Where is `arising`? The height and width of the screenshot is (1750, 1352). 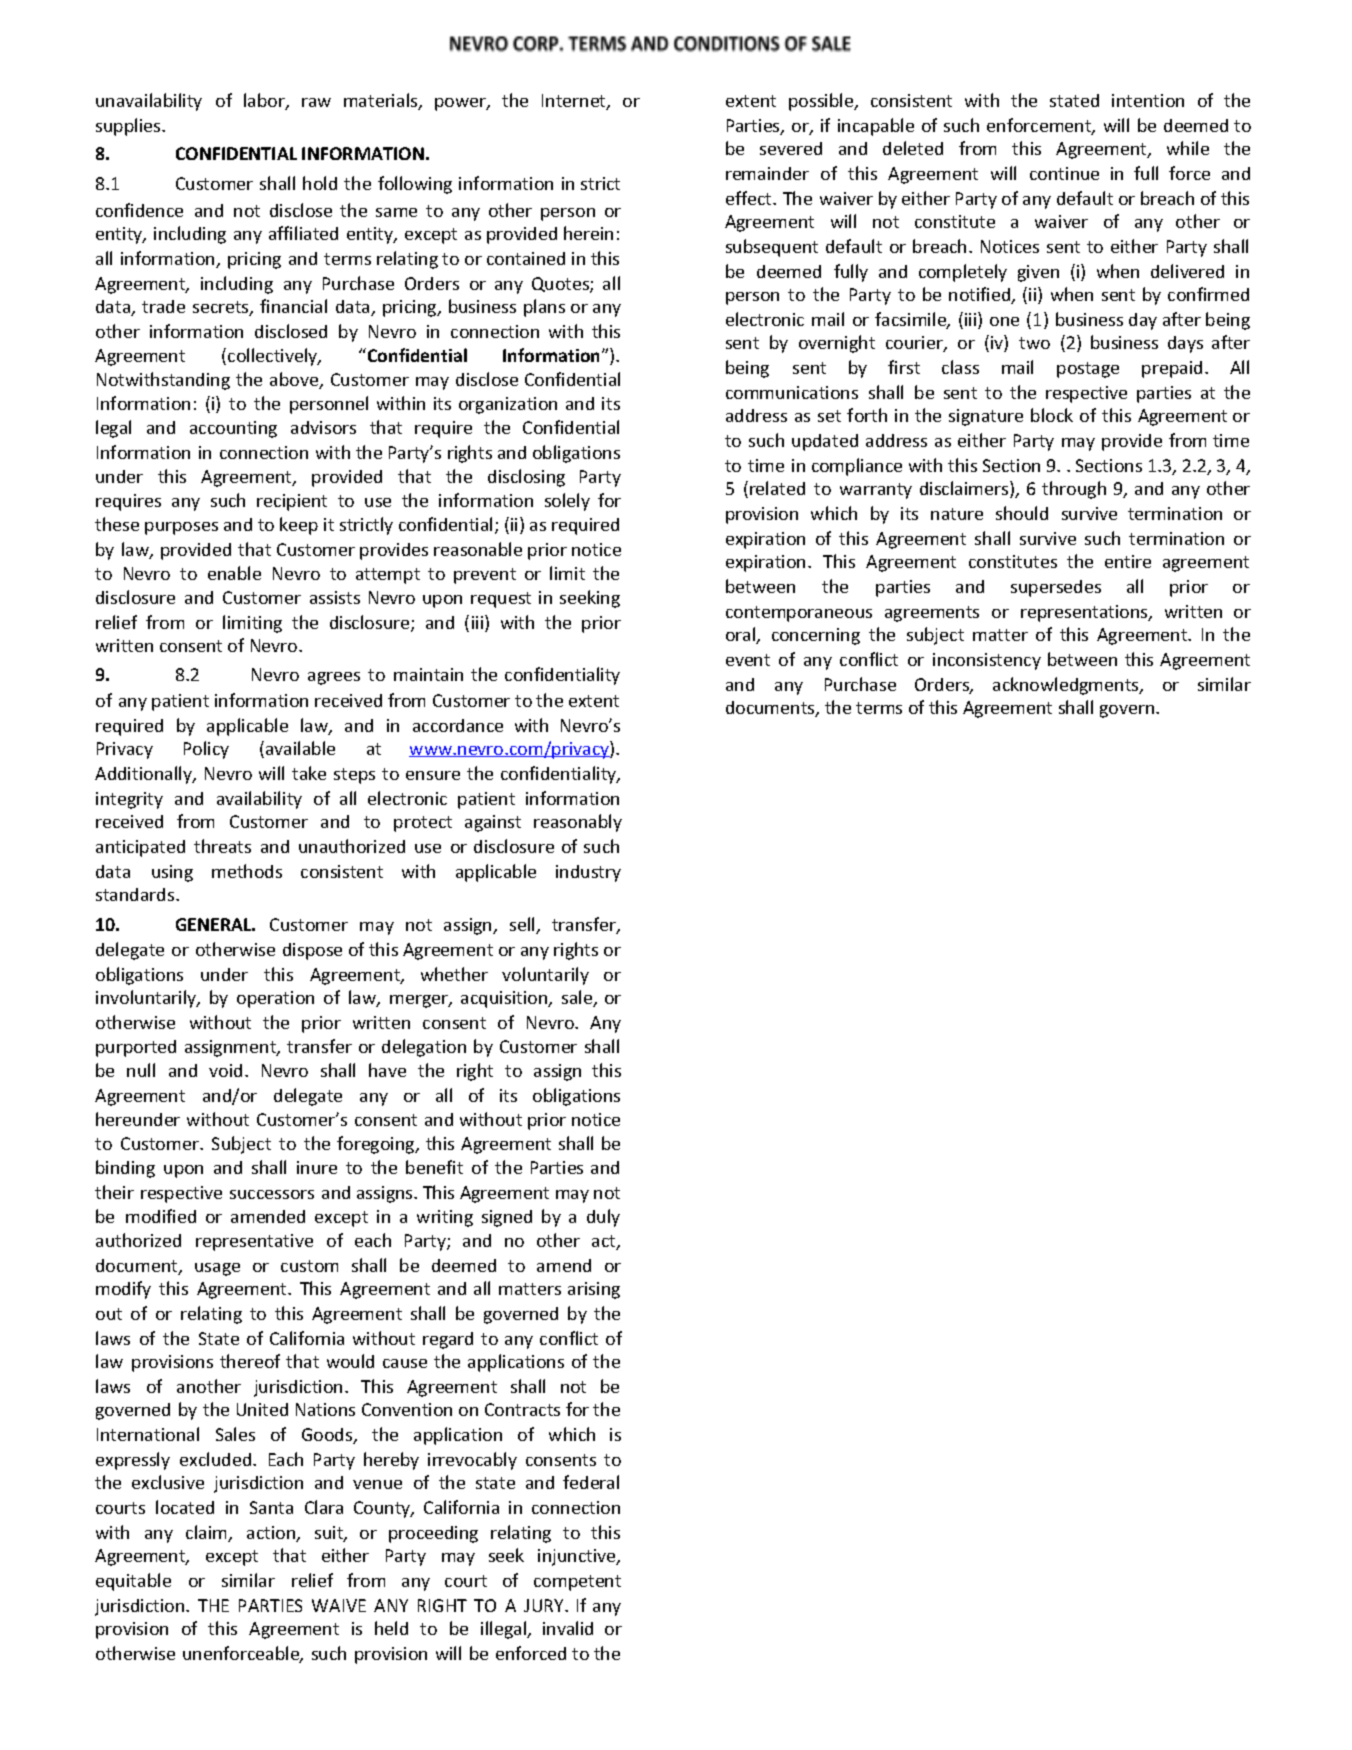 arising is located at coordinates (594, 1290).
